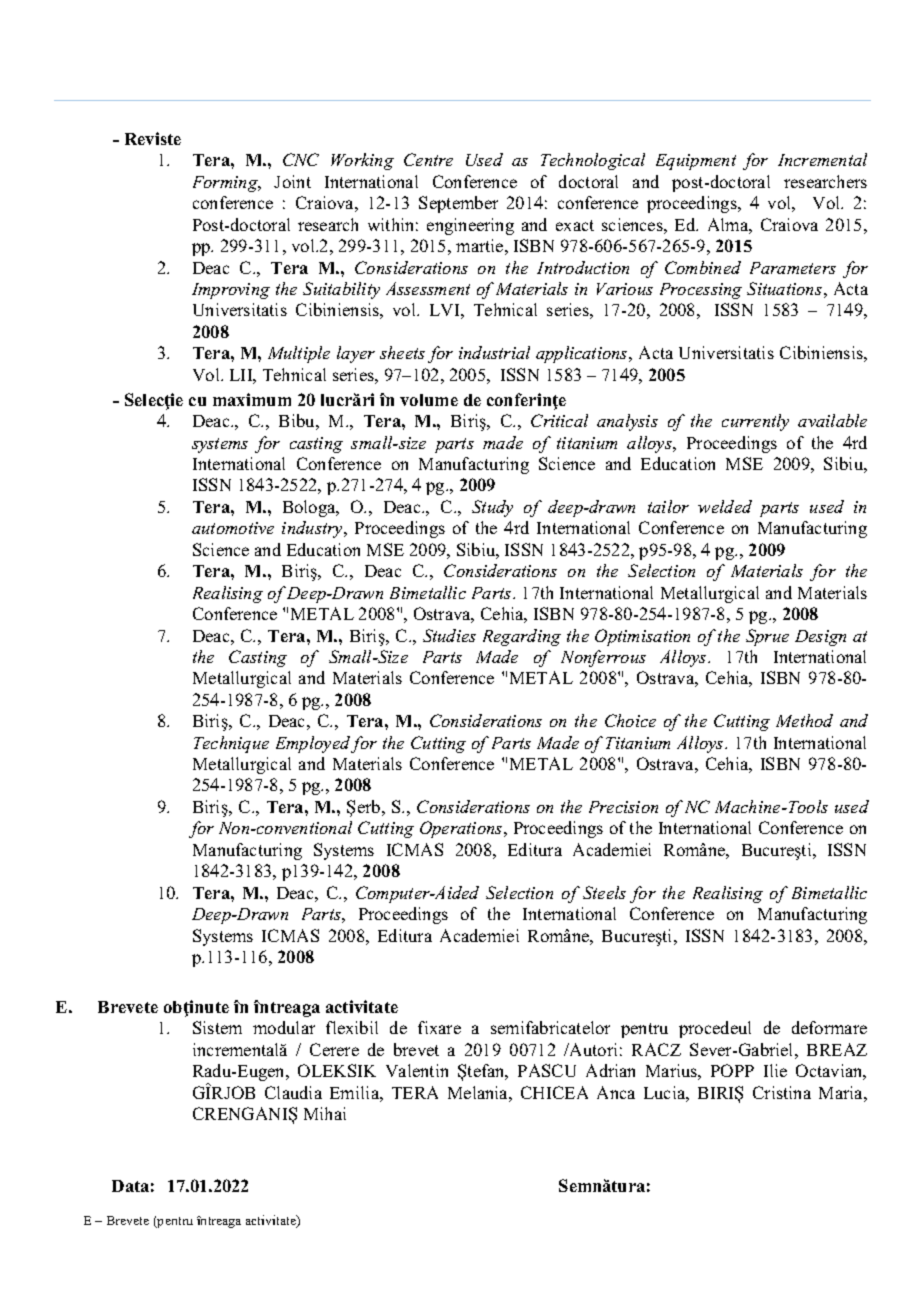 This page has height=1308, width=924. What do you see at coordinates (252, 399) in the page?
I see `maximum` at bounding box center [252, 399].
